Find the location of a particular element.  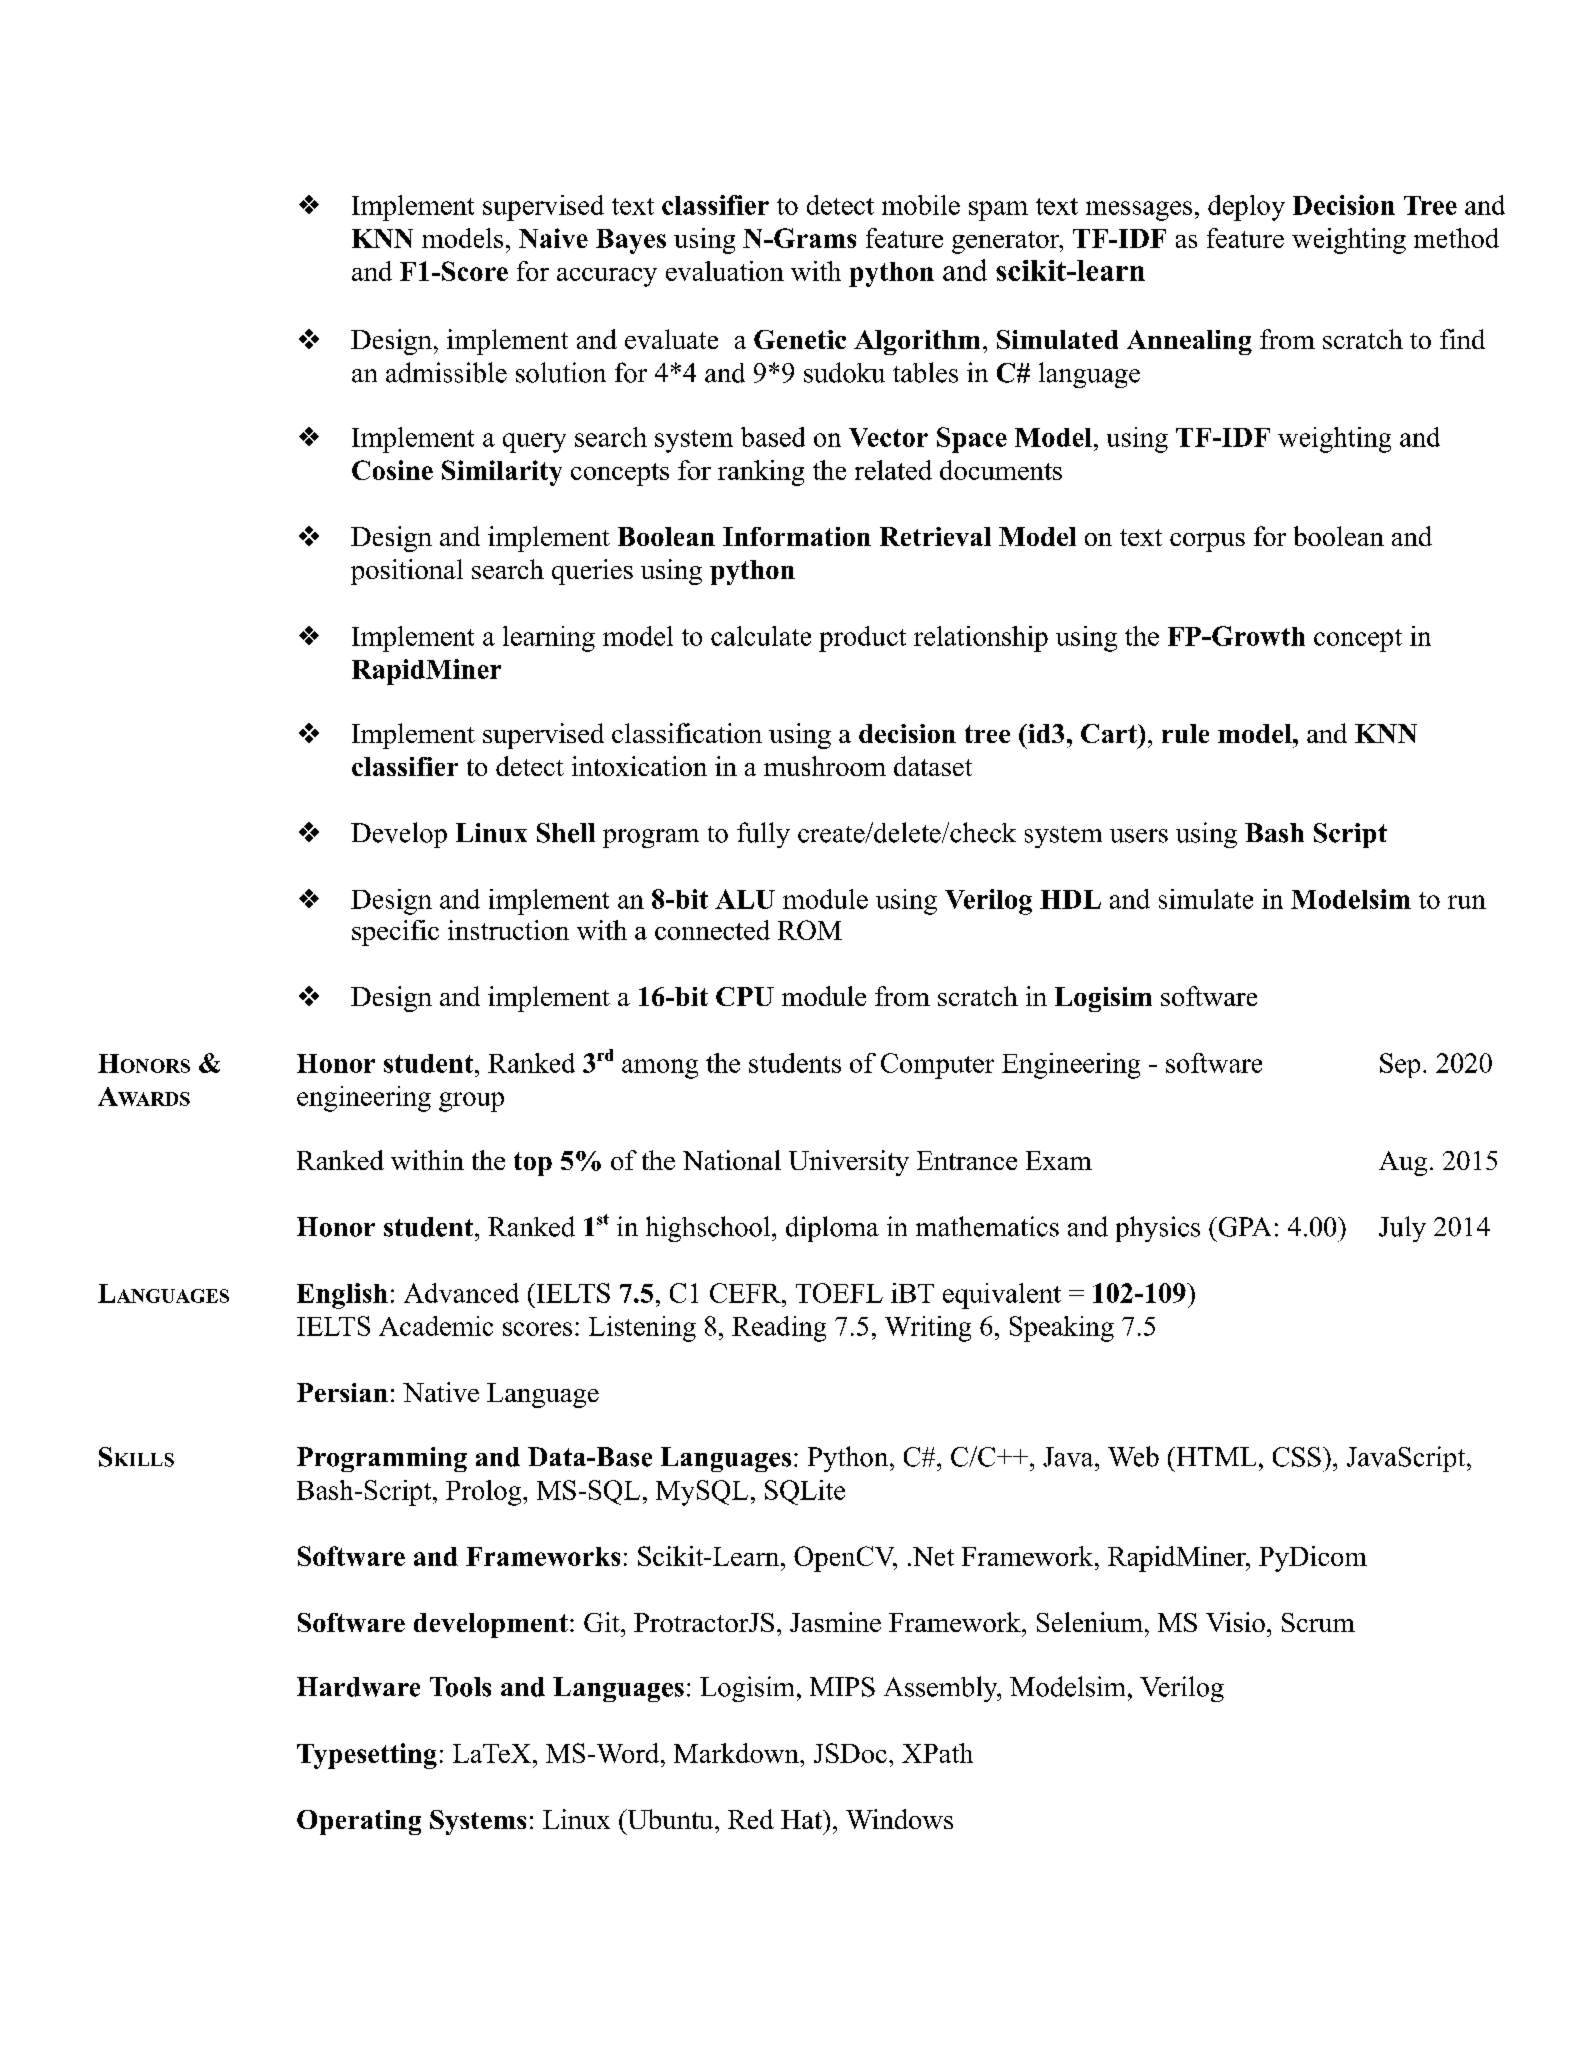

Naive is located at coordinates (553, 238).
